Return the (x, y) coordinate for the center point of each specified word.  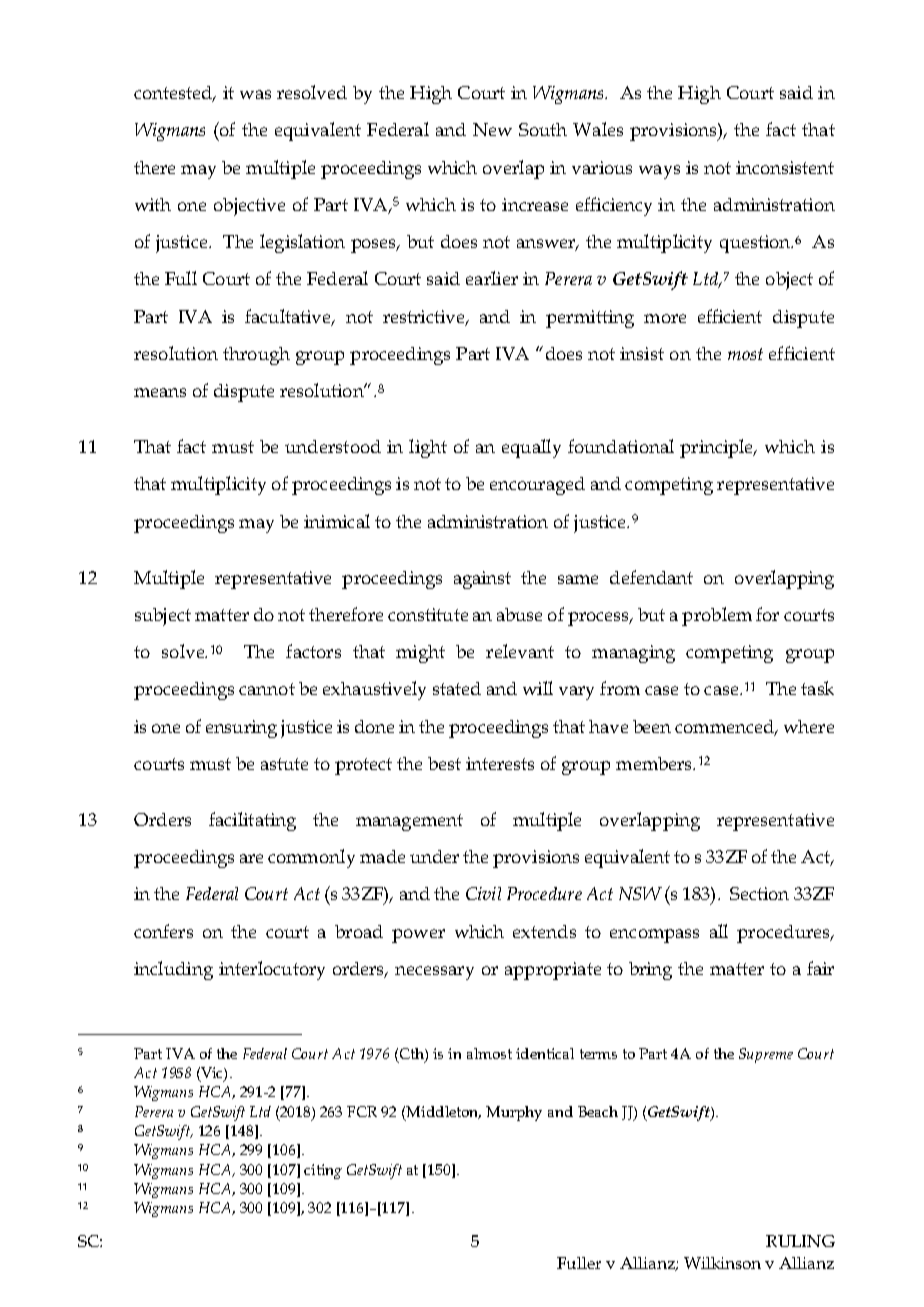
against (482, 580)
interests (500, 763)
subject (163, 617)
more (665, 318)
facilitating (252, 821)
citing (323, 1171)
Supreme (766, 1055)
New (492, 129)
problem (717, 616)
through (256, 356)
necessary (434, 973)
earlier (492, 278)
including (173, 970)
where (809, 726)
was (255, 94)
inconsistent (785, 167)
